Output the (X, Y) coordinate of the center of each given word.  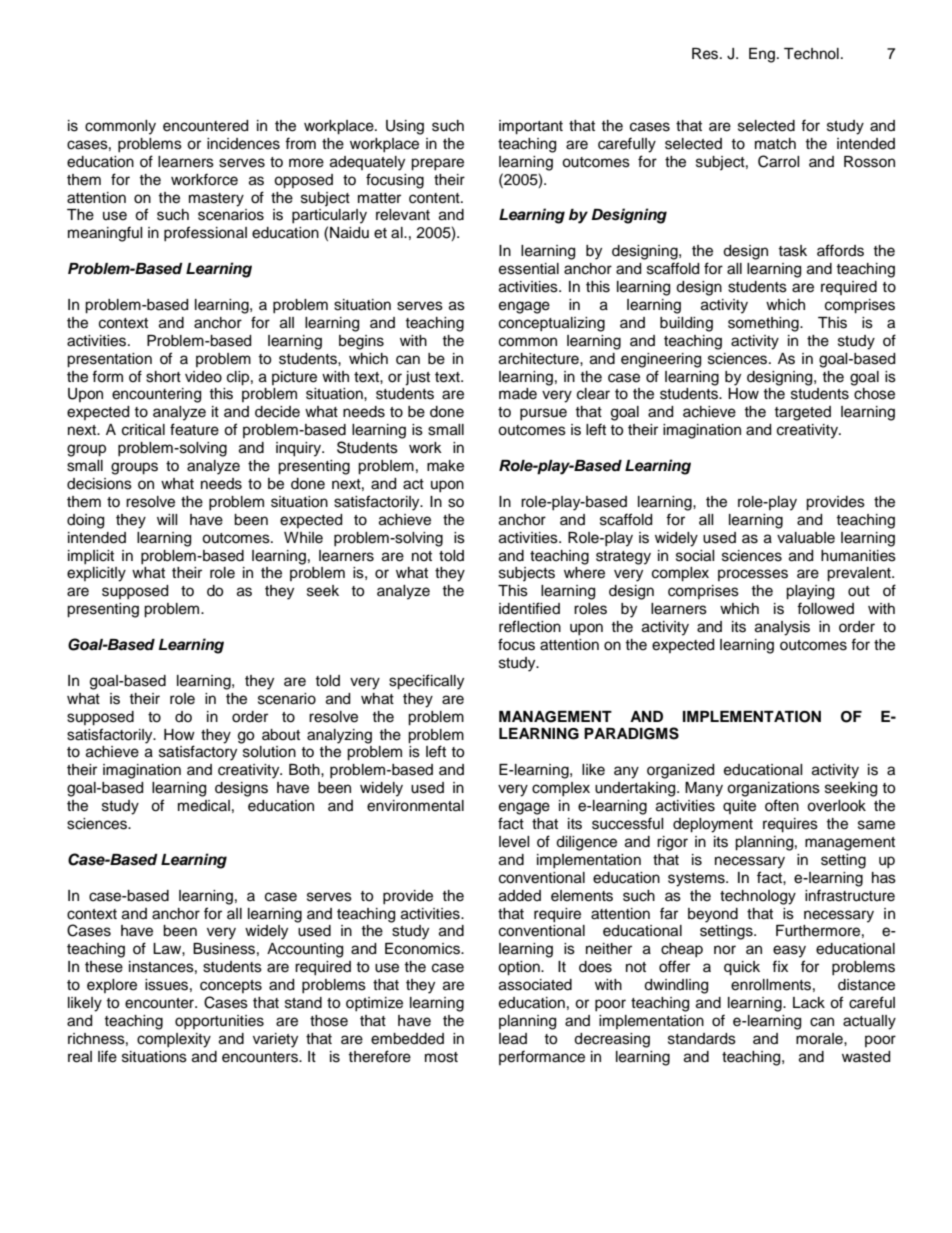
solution (269, 752)
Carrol (779, 161)
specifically (426, 682)
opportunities (219, 1022)
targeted (802, 413)
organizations (773, 789)
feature (194, 429)
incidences (243, 144)
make (445, 466)
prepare (437, 164)
